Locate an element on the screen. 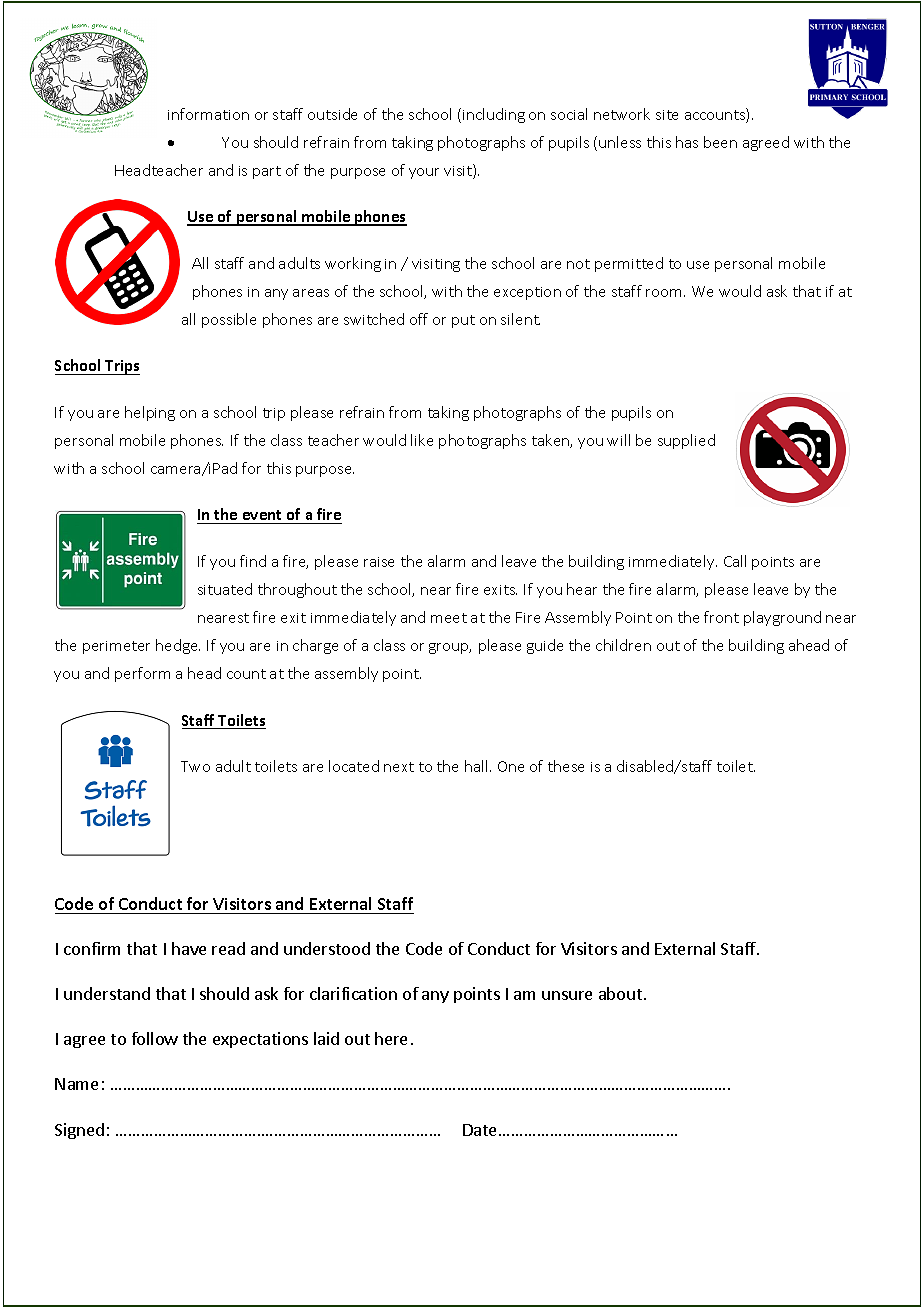 The height and width of the screenshot is (1308, 924). helping is located at coordinates (150, 413).
